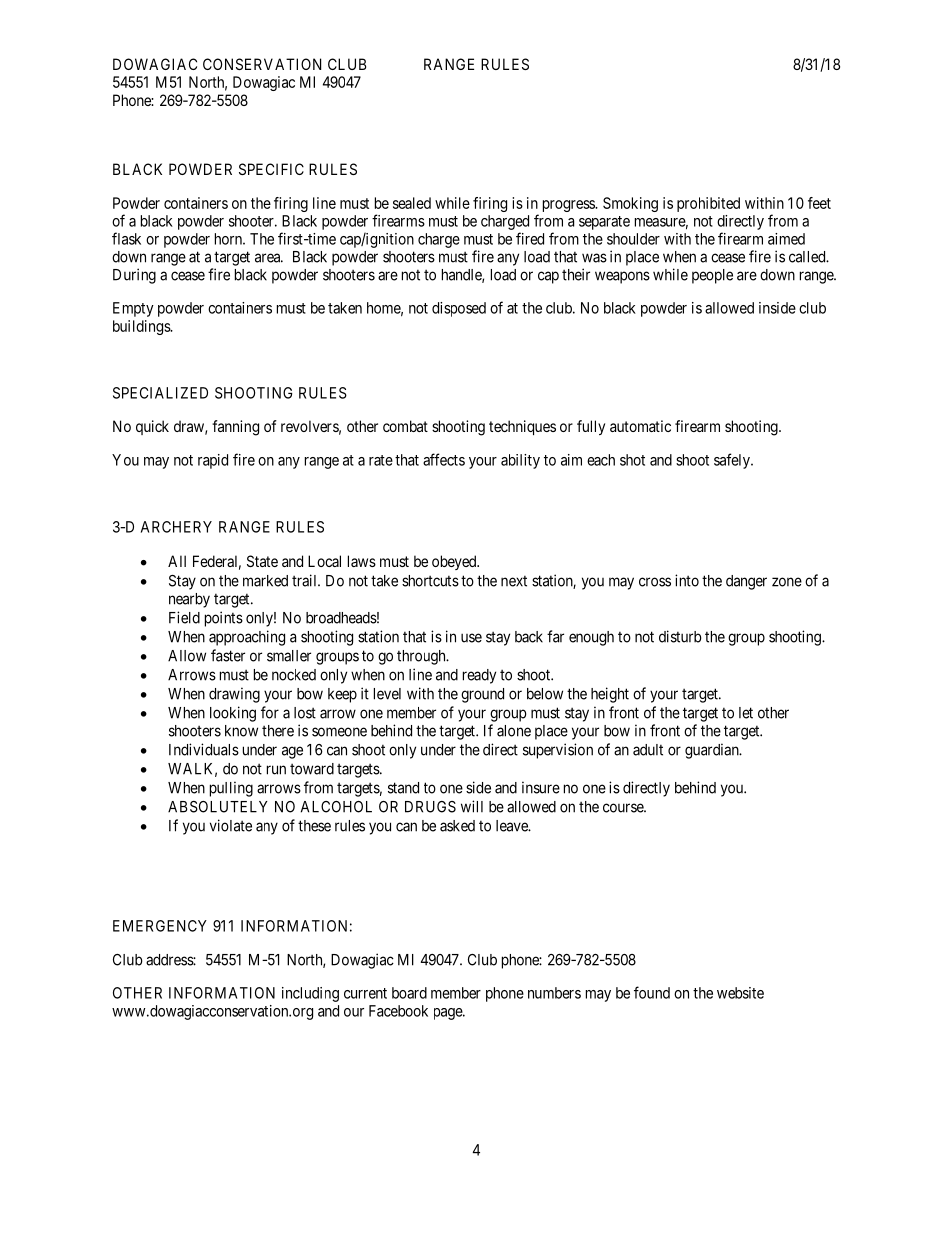  Describe the element at coordinates (632, 460) in the image. I see `shot` at that location.
